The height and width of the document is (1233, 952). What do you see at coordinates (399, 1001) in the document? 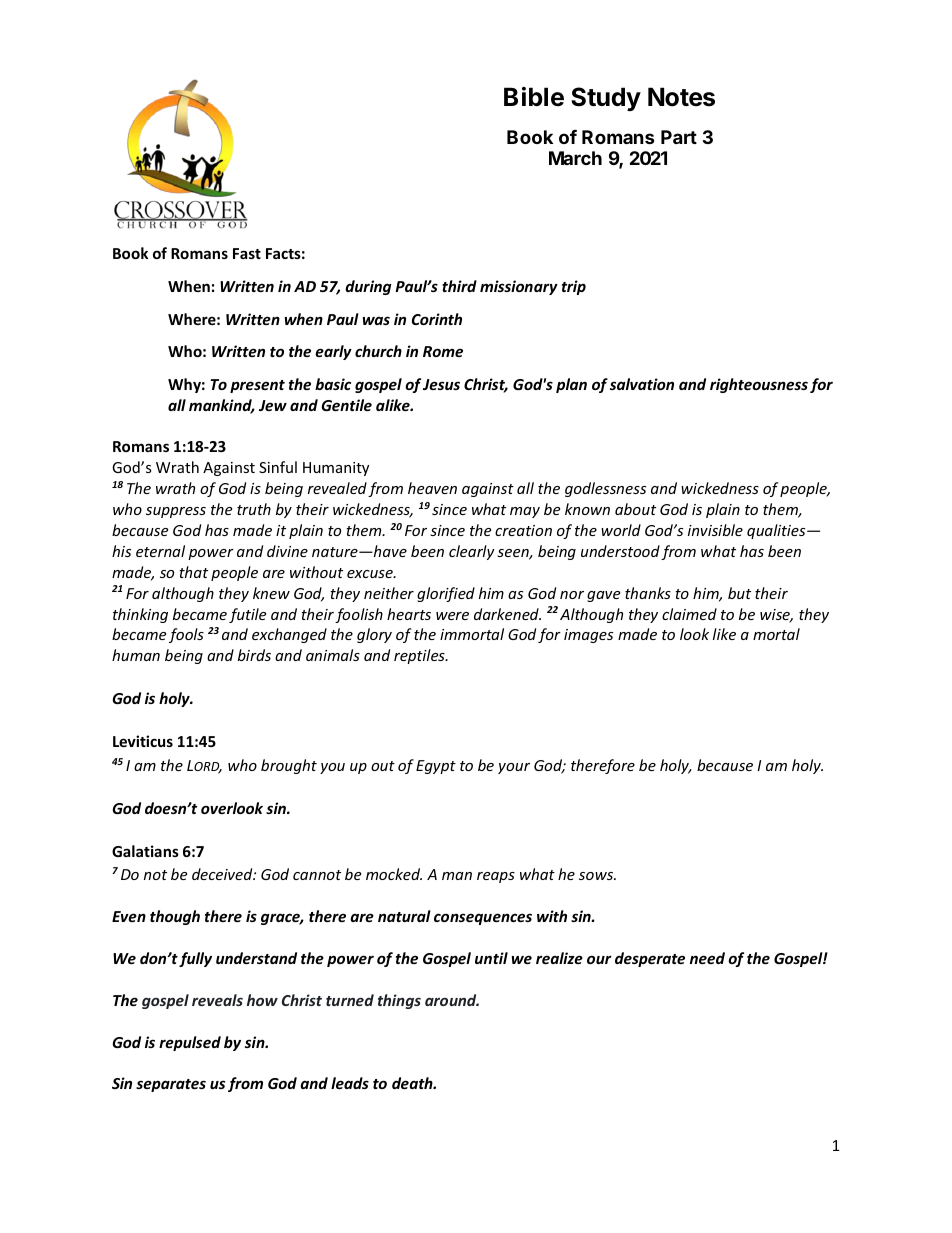
I see `things` at bounding box center [399, 1001].
